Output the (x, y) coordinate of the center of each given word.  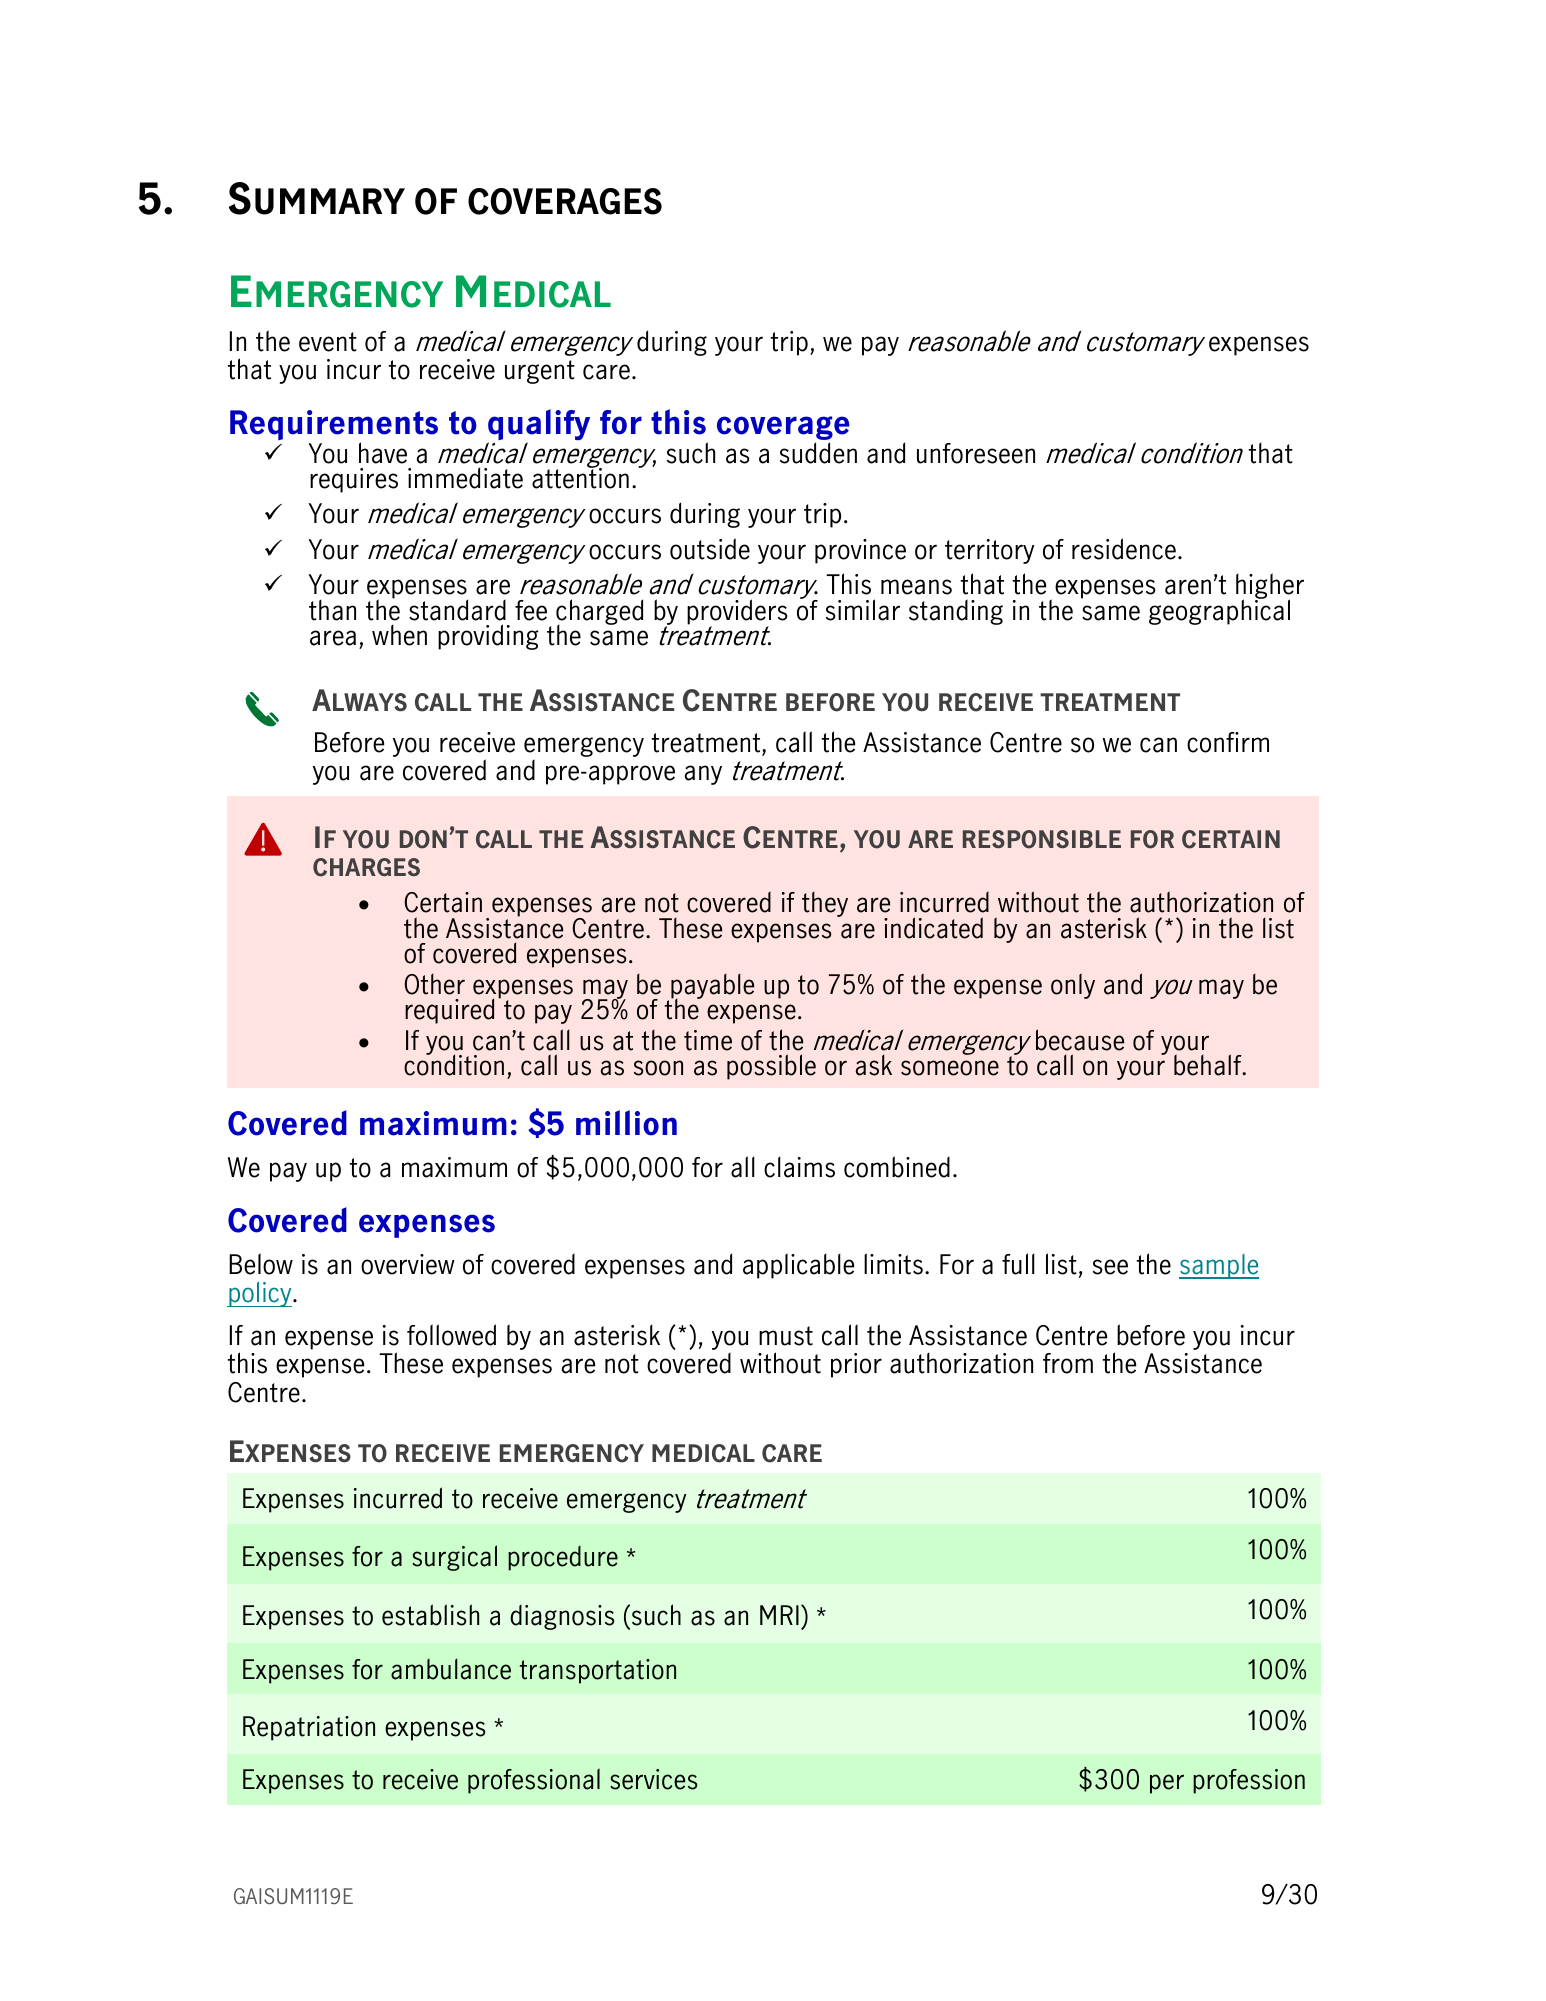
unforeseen (976, 453)
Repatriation (309, 1728)
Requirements (334, 426)
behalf (1209, 1065)
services (653, 1779)
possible (771, 1067)
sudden (818, 453)
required (449, 1011)
